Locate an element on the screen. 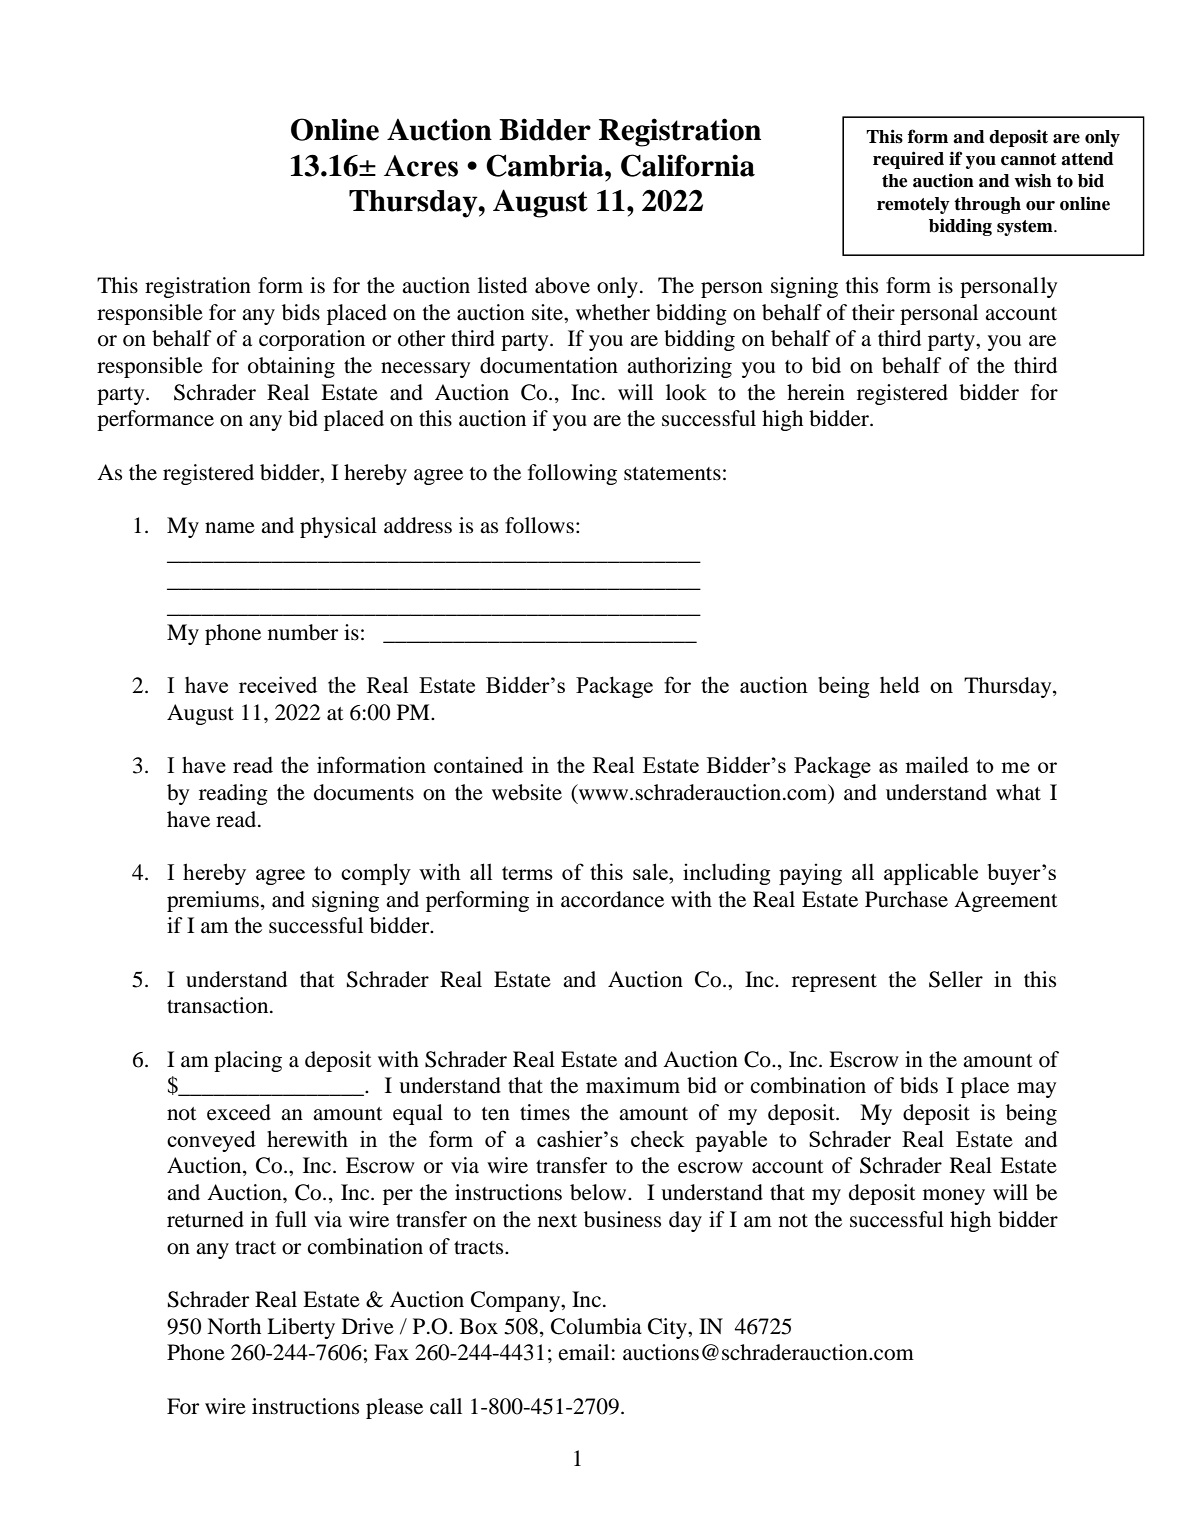  through is located at coordinates (987, 205).
